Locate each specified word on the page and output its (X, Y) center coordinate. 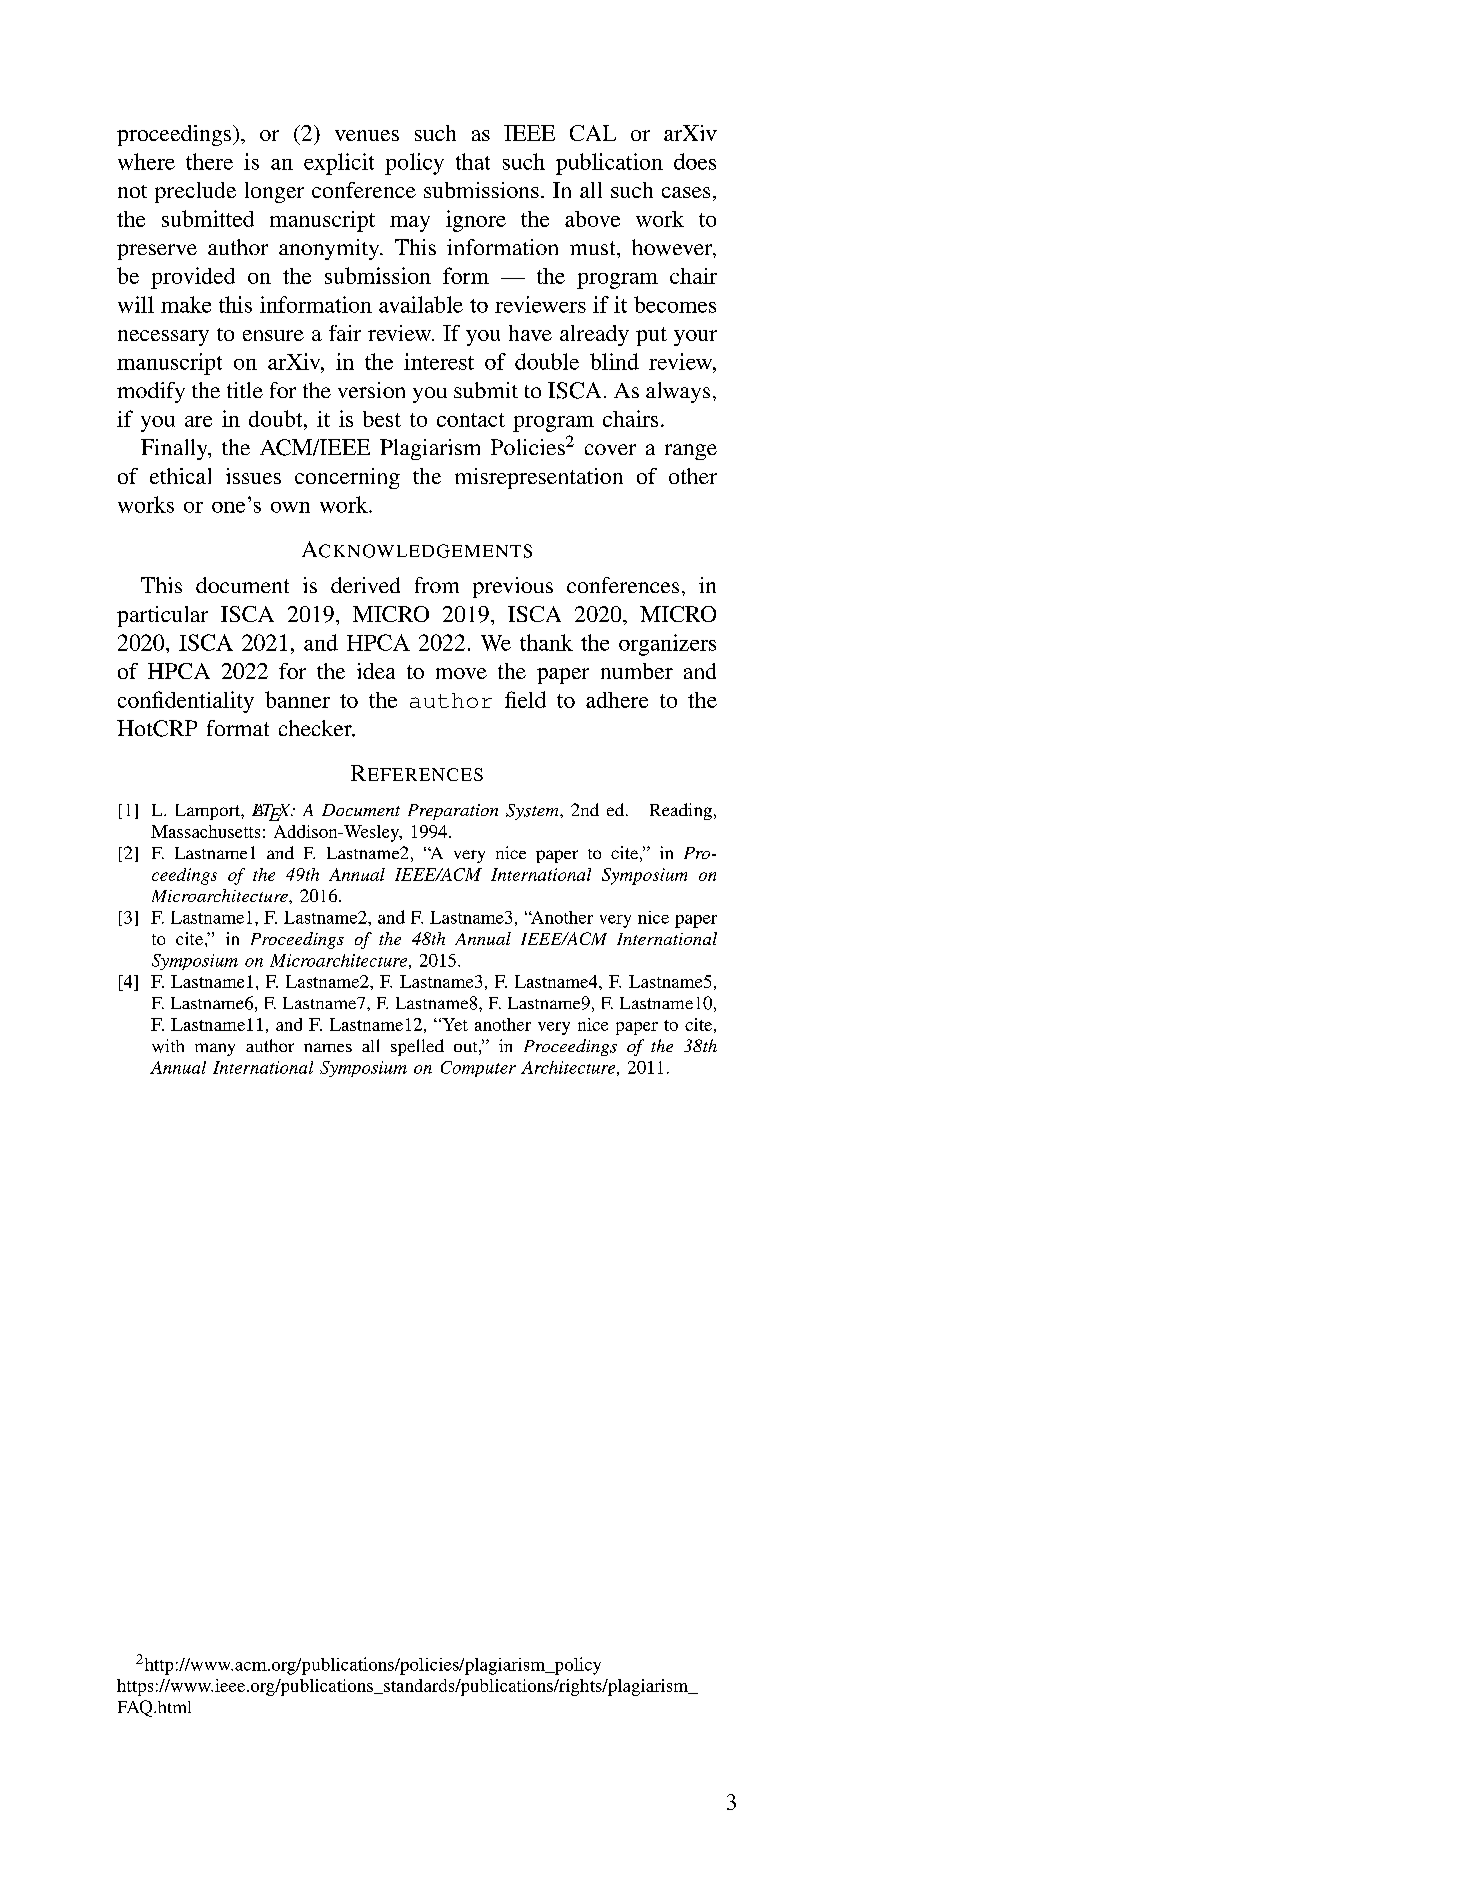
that (473, 161)
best (382, 419)
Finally (175, 449)
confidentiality (186, 702)
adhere (617, 700)
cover (610, 449)
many (215, 1049)
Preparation (453, 812)
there (209, 161)
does (695, 161)
